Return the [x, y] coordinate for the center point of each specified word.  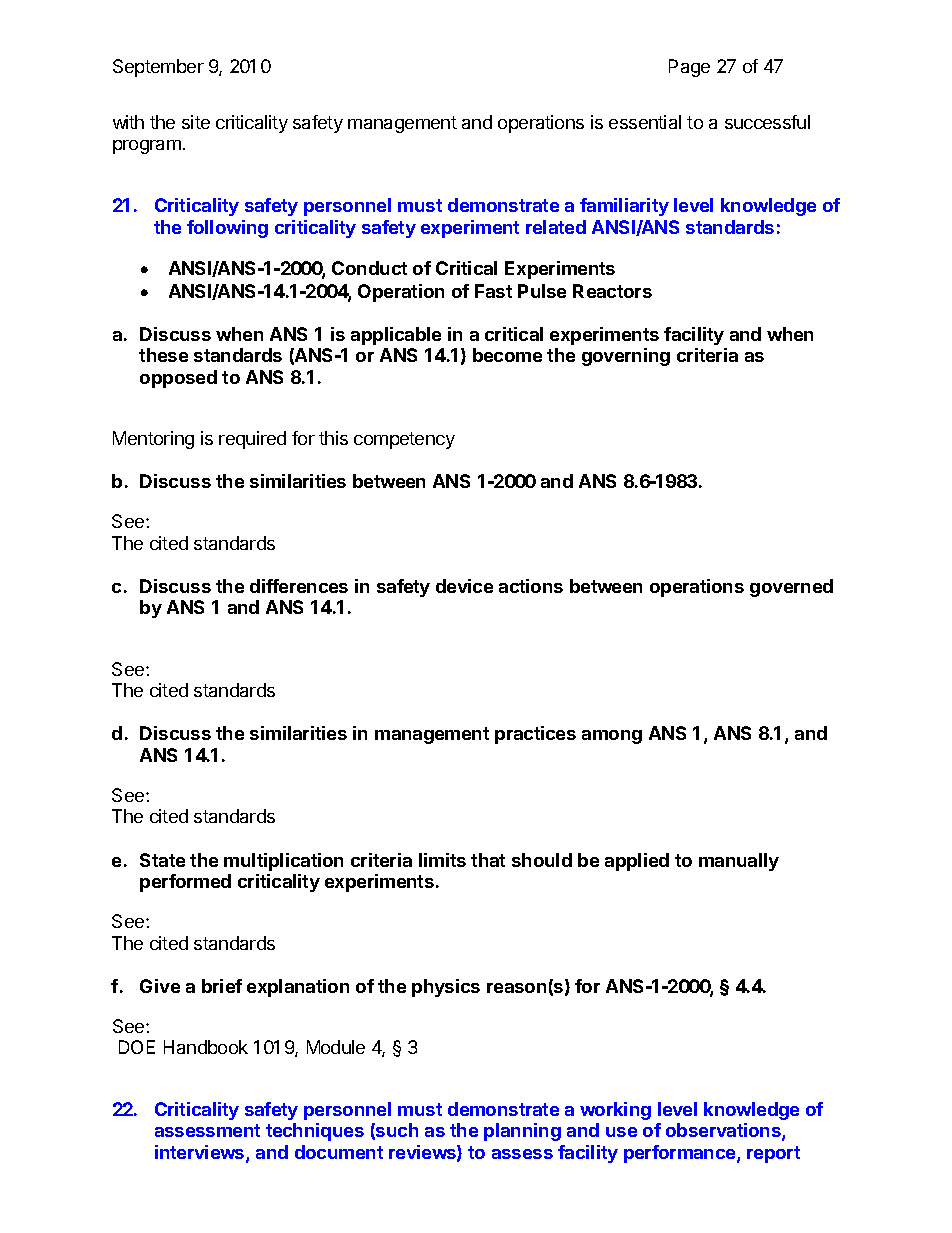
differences [299, 586]
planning [522, 1132]
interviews [201, 1153]
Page [689, 68]
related [556, 227]
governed [791, 588]
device [464, 586]
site [196, 122]
